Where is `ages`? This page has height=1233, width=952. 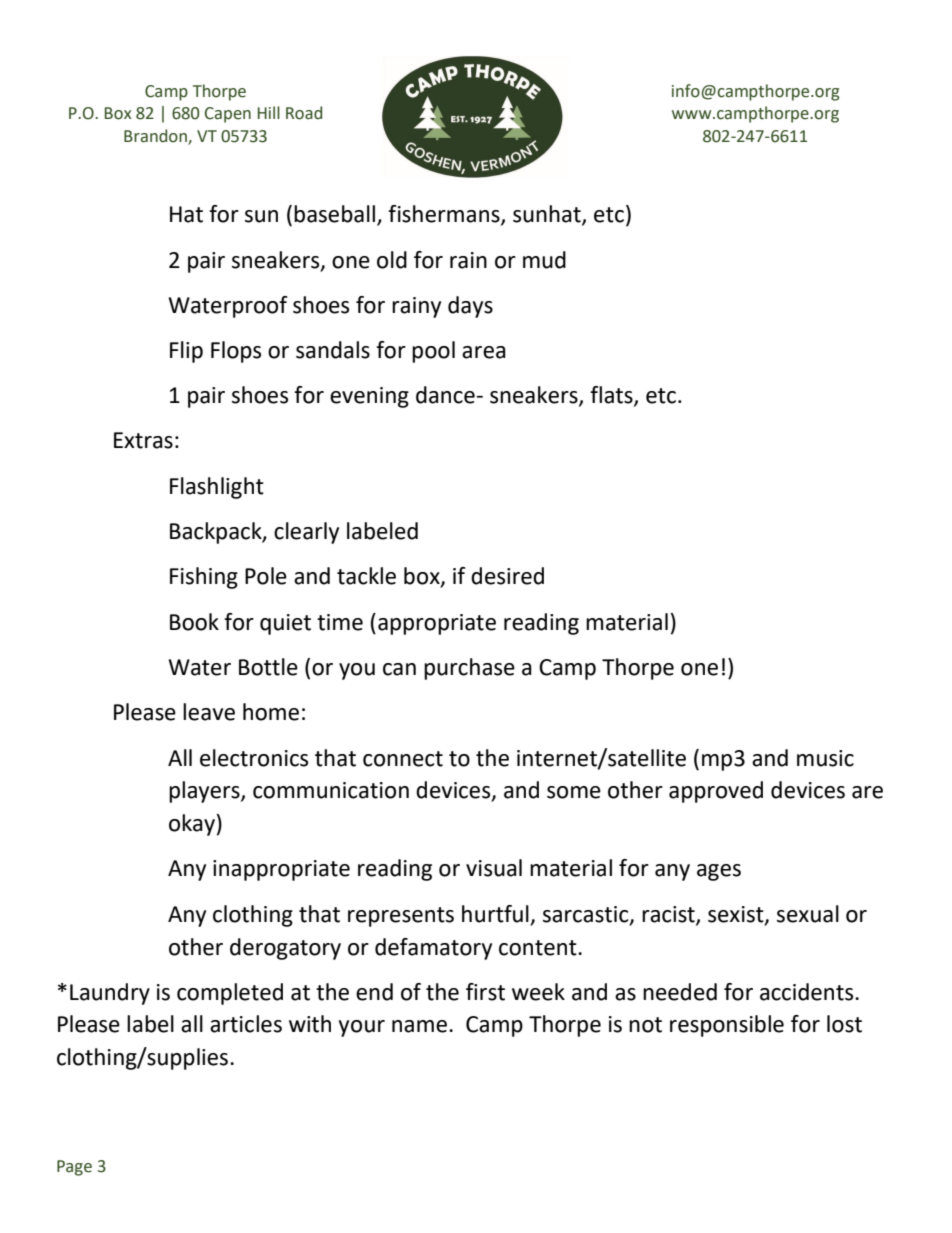 ages is located at coordinates (719, 872).
